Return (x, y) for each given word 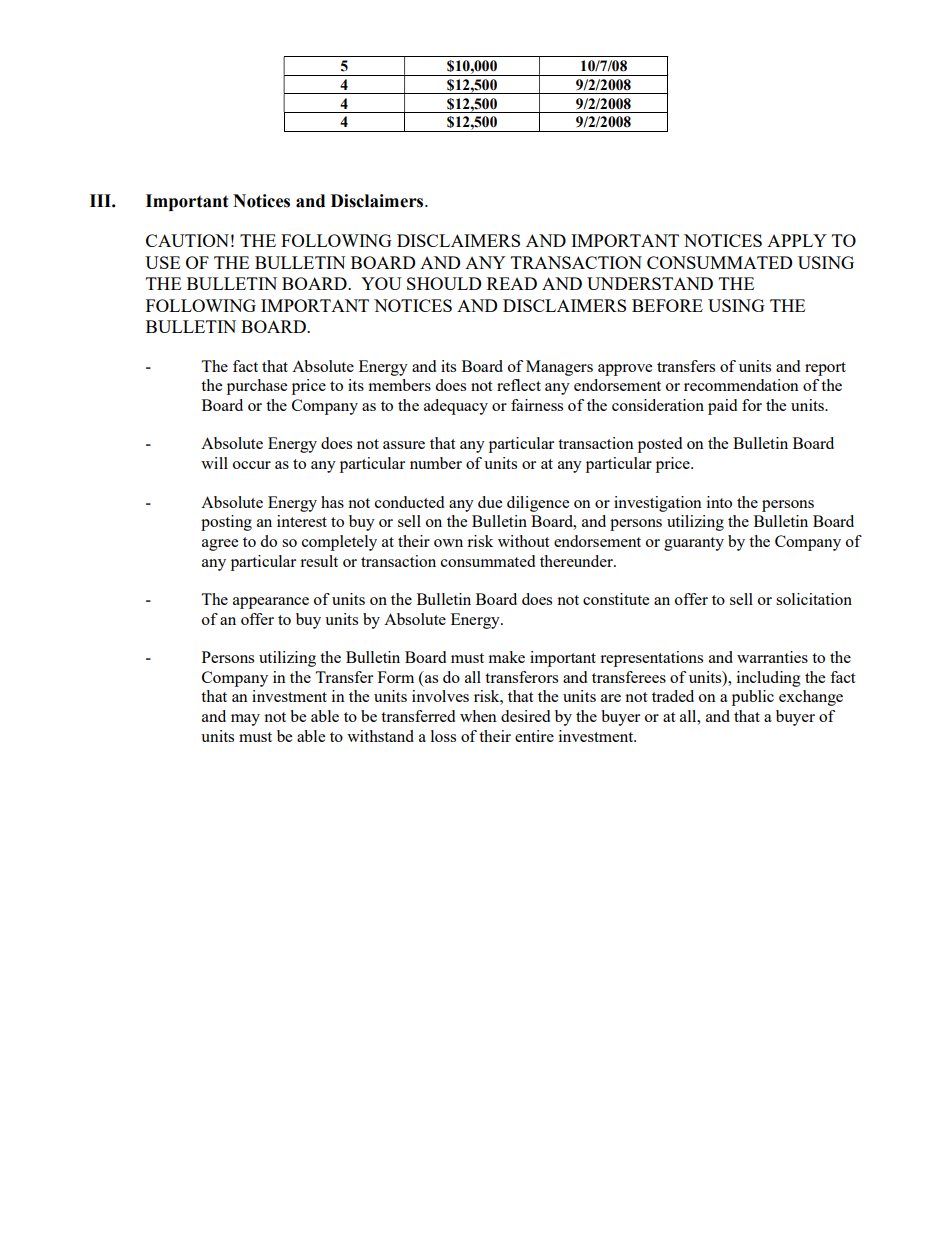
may (245, 720)
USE (162, 262)
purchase (257, 387)
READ (512, 283)
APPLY (797, 240)
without (523, 541)
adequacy (456, 407)
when (478, 716)
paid (722, 407)
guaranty (694, 544)
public (753, 698)
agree (220, 545)
